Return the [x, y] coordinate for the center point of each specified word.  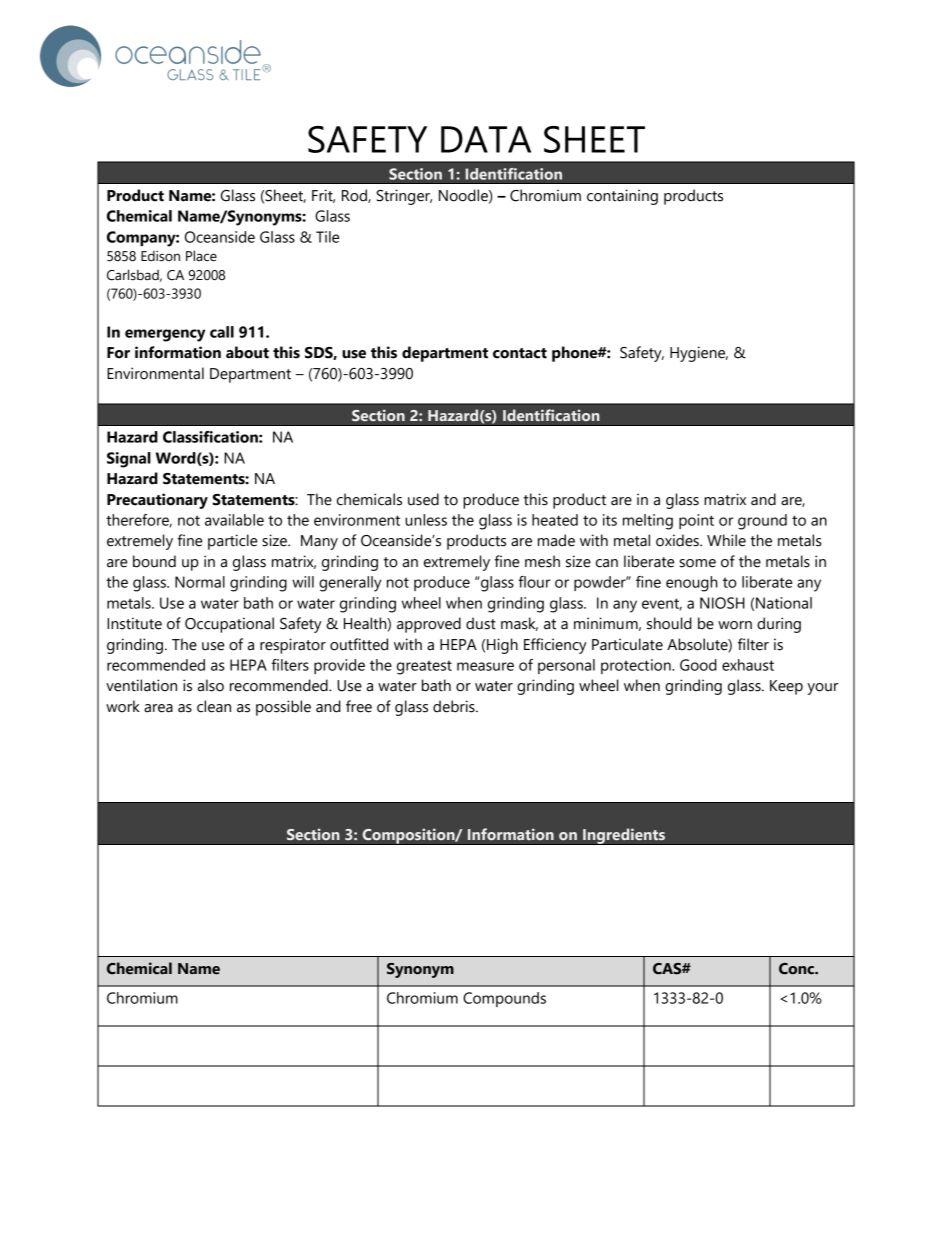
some [697, 563]
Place [201, 256]
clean [214, 706]
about [247, 352]
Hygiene [699, 354]
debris [455, 706]
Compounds [504, 999]
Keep [786, 687]
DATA [486, 139]
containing [622, 197]
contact [520, 353]
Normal [200, 582]
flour [534, 582]
